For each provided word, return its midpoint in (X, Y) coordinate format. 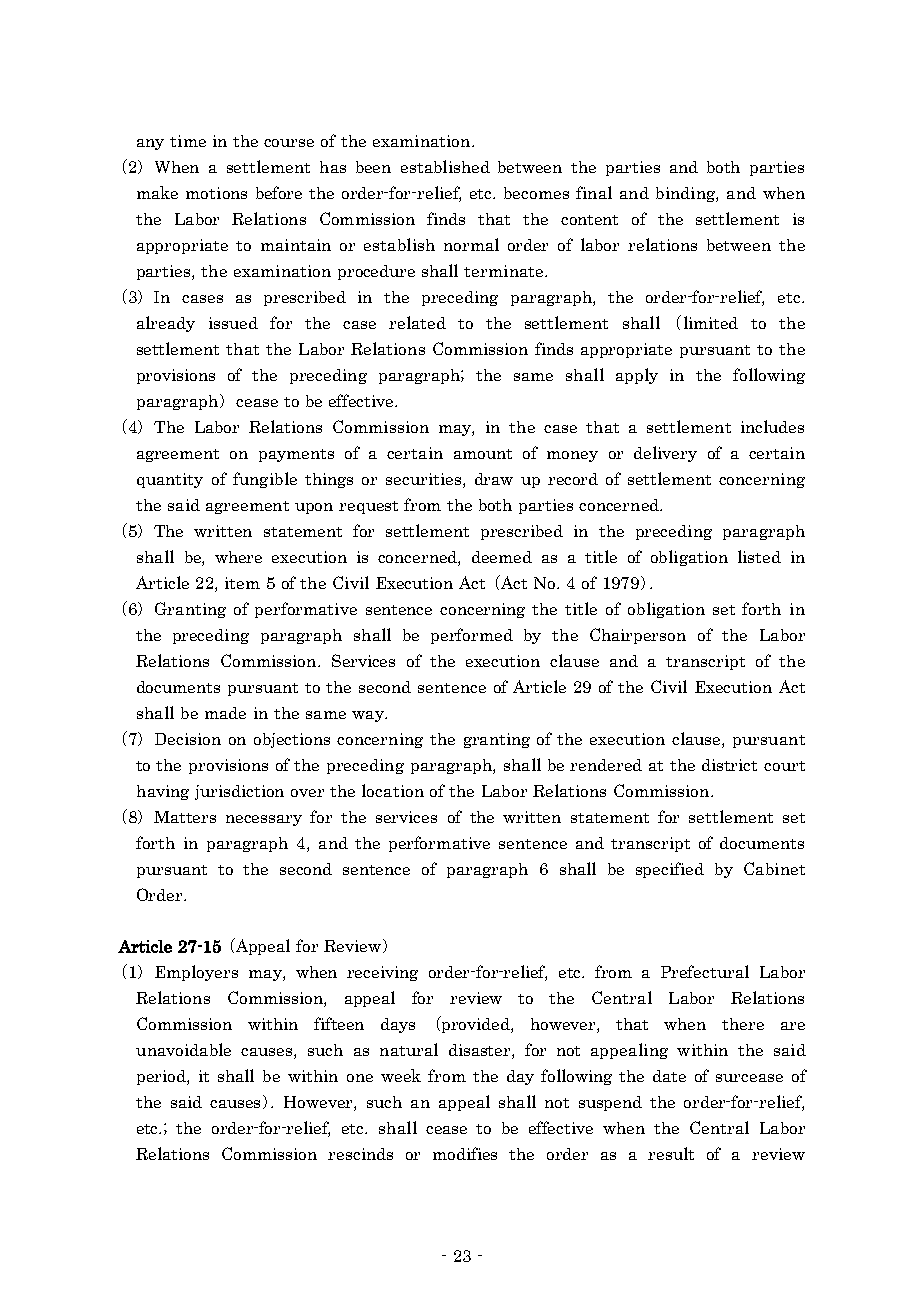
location (393, 790)
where (238, 557)
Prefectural (705, 971)
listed (759, 556)
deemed (502, 557)
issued (233, 323)
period (162, 1077)
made (225, 713)
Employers (196, 973)
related (417, 322)
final (594, 192)
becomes (536, 193)
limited (711, 322)
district (729, 765)
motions (216, 193)
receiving (382, 973)
